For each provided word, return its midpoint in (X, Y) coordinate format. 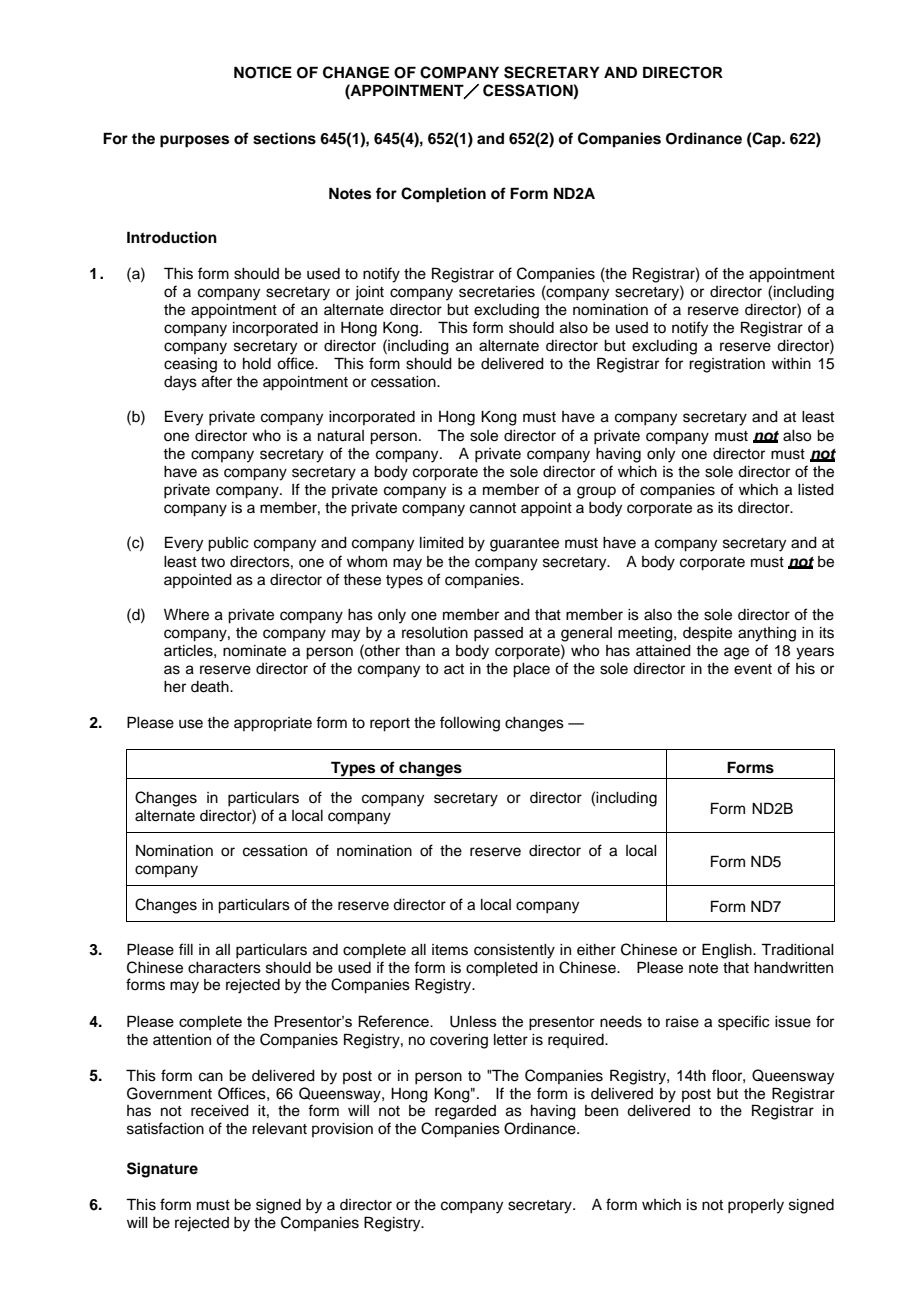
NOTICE (263, 72)
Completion (443, 195)
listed (816, 490)
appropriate (273, 724)
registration (727, 365)
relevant (279, 1129)
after (217, 381)
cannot (493, 508)
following (470, 724)
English (728, 951)
